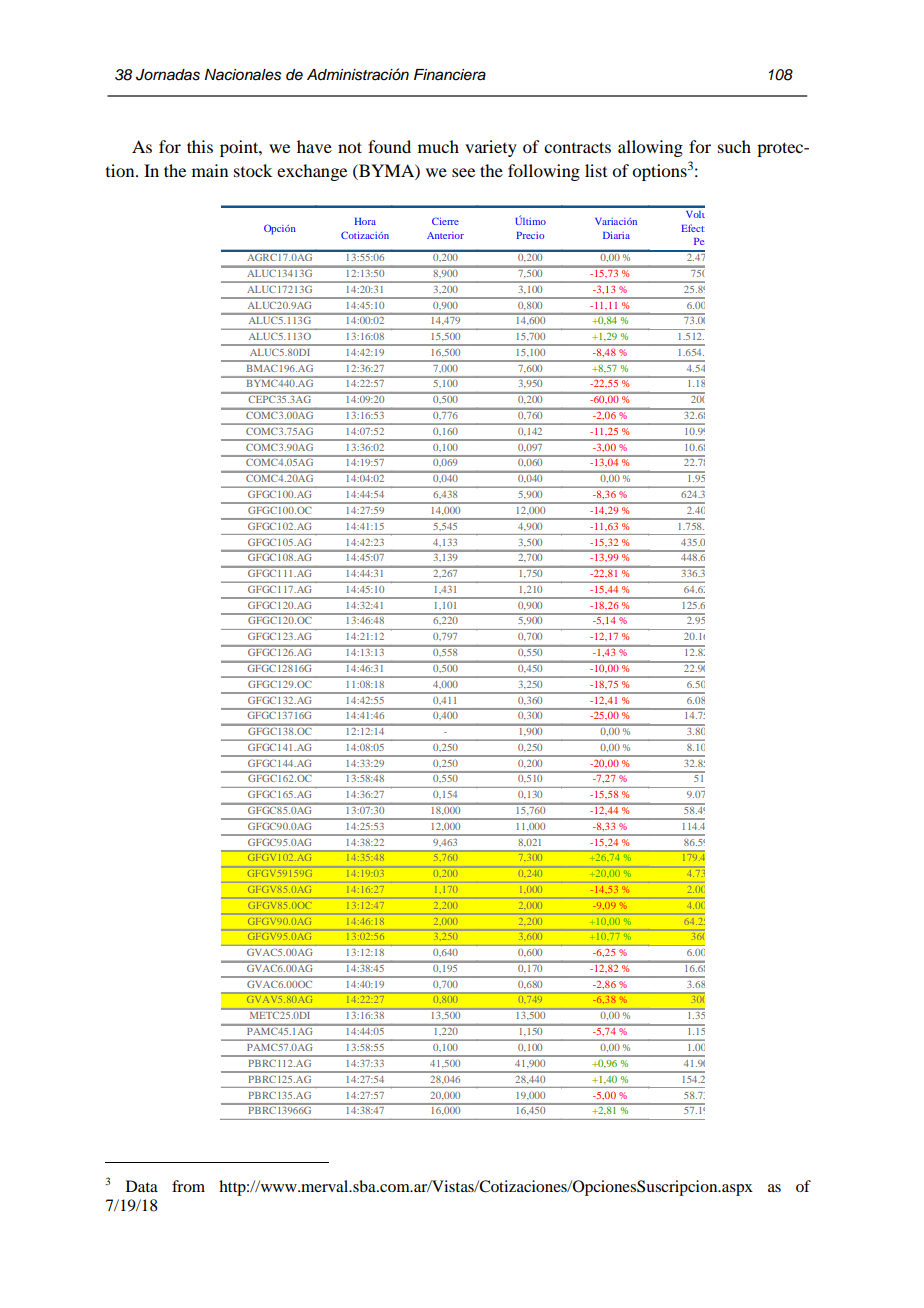  I want to click on Precio, so click(531, 235).
